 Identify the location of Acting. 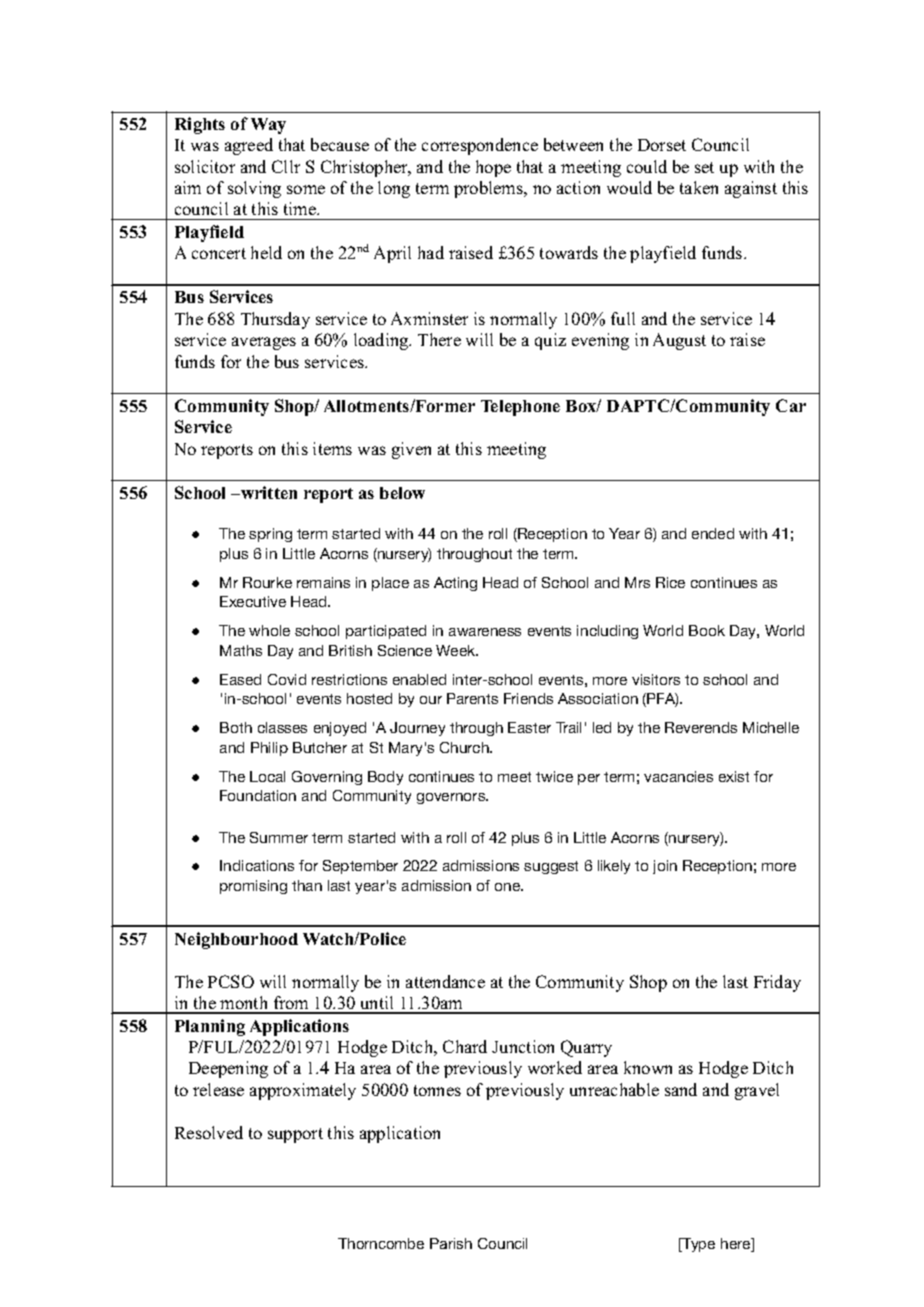
(455, 584).
